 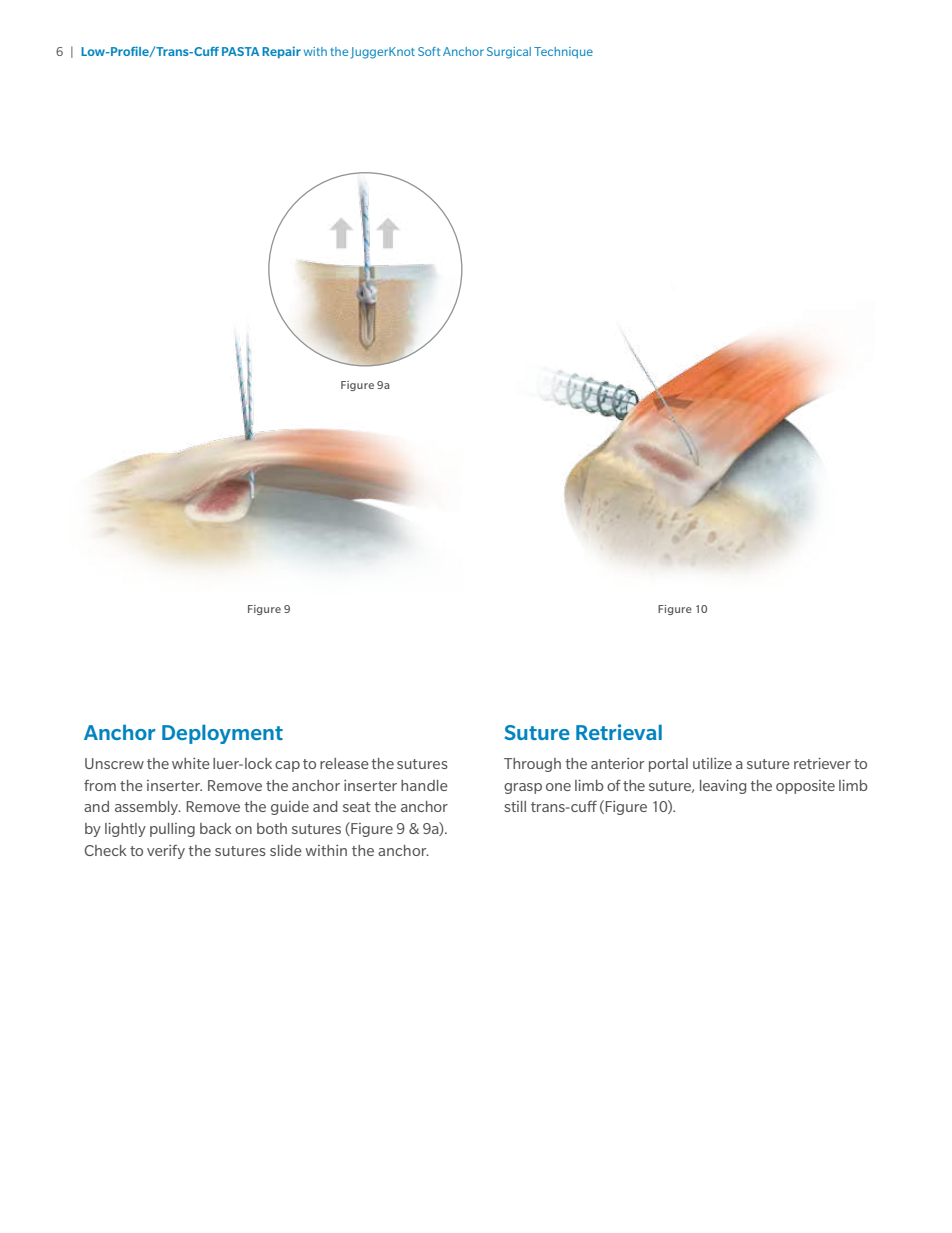 I want to click on Through, so click(x=532, y=765).
